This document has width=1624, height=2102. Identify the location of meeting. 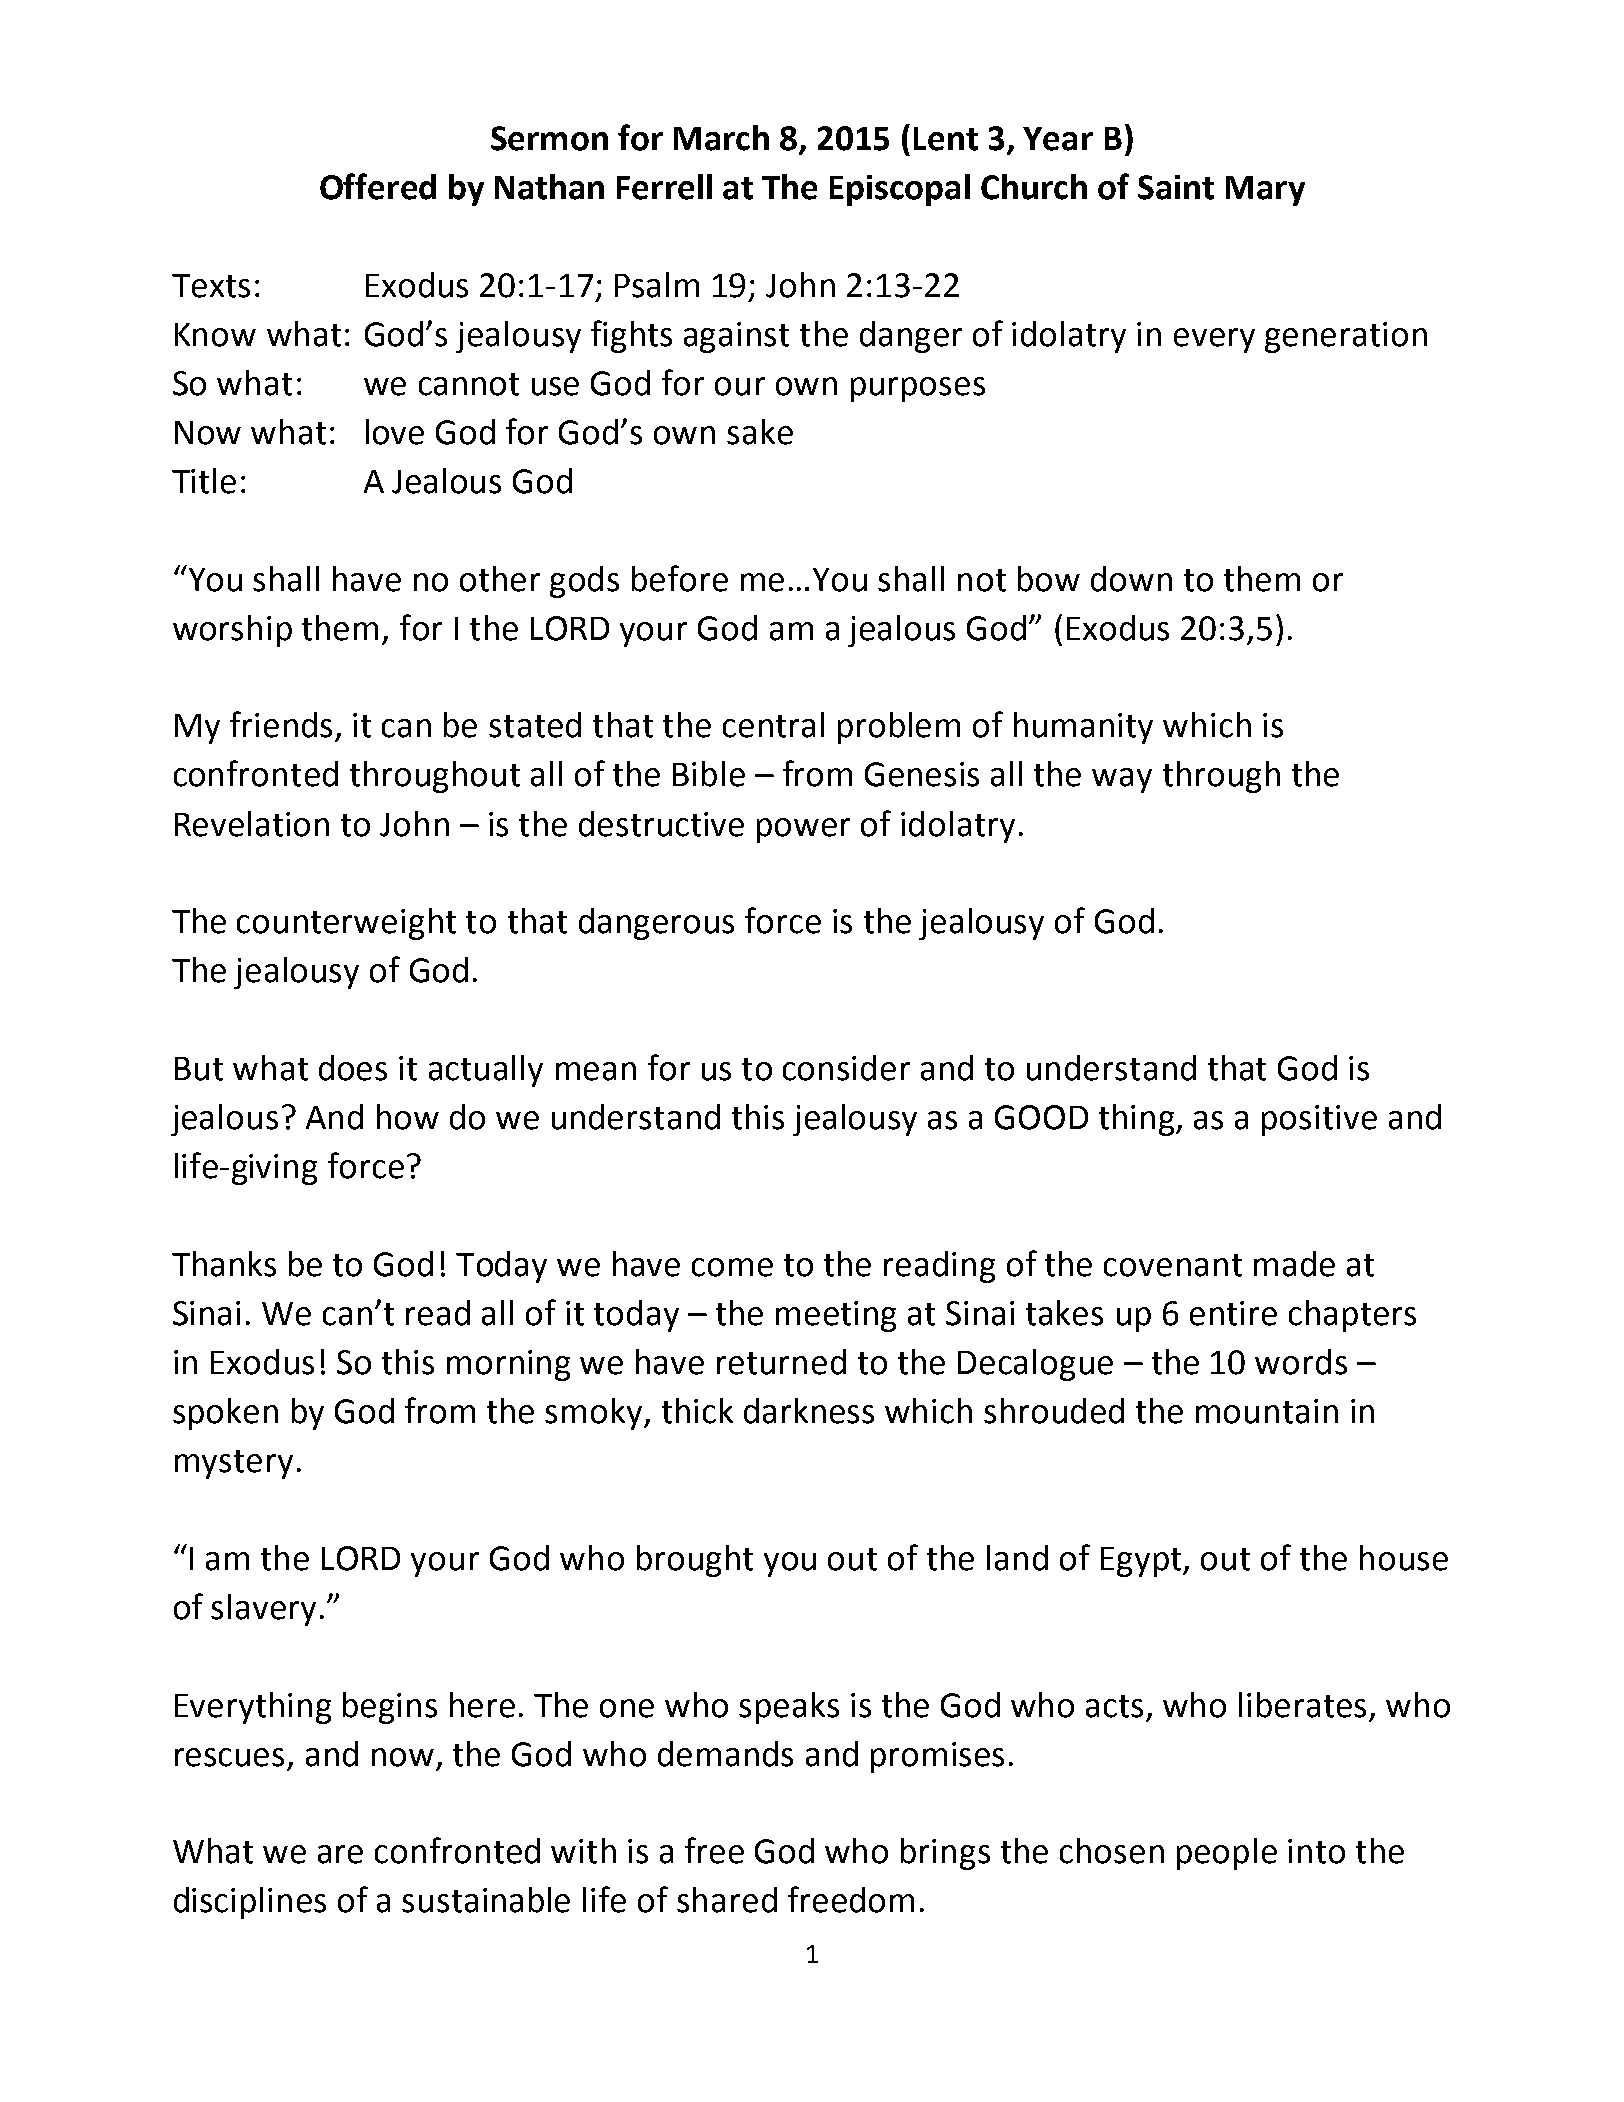
(836, 1316).
